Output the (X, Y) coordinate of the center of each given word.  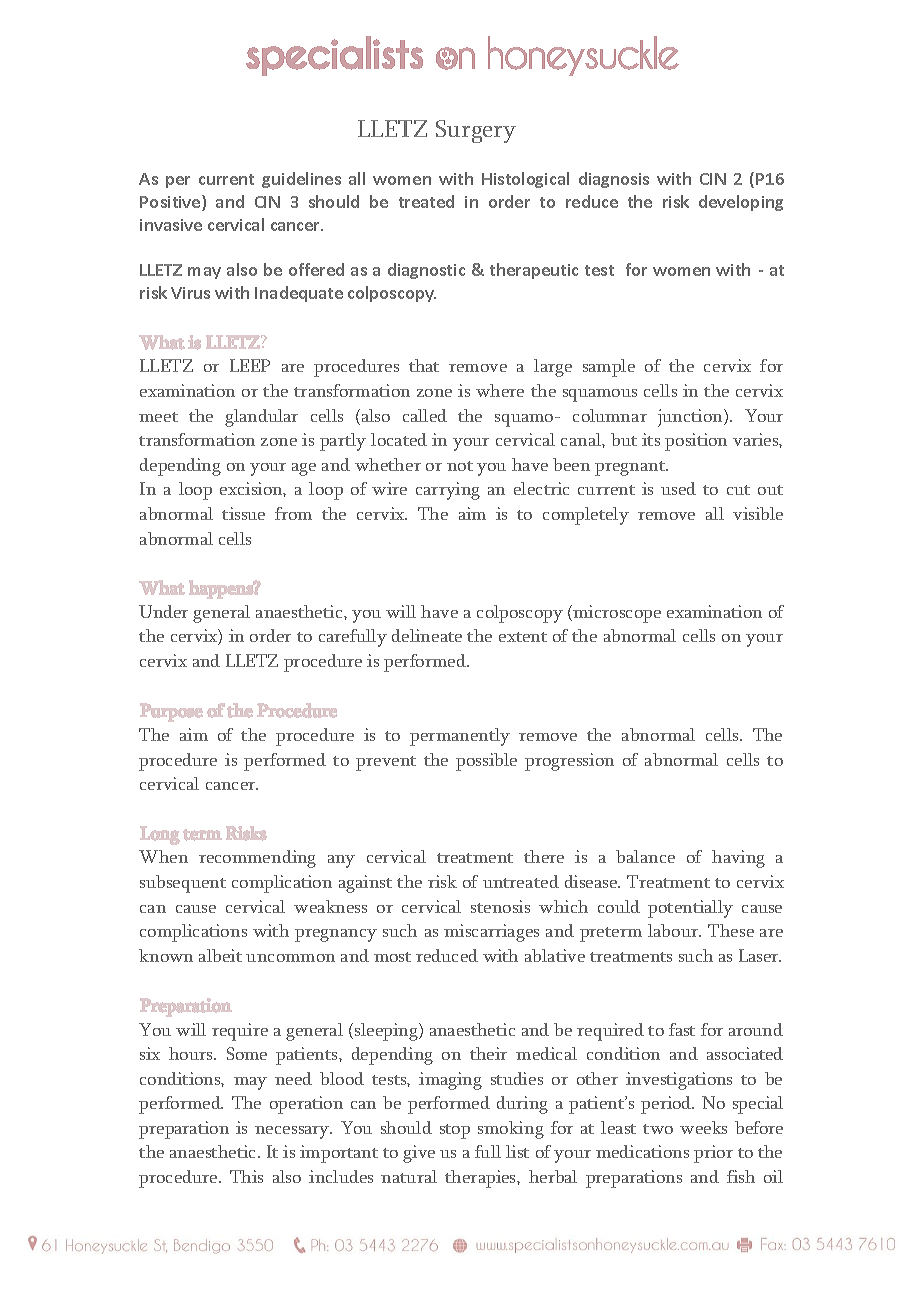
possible (486, 762)
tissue (243, 513)
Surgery (476, 131)
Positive (171, 203)
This (246, 1176)
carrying (448, 491)
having (738, 859)
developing (741, 203)
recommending (257, 859)
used (678, 488)
